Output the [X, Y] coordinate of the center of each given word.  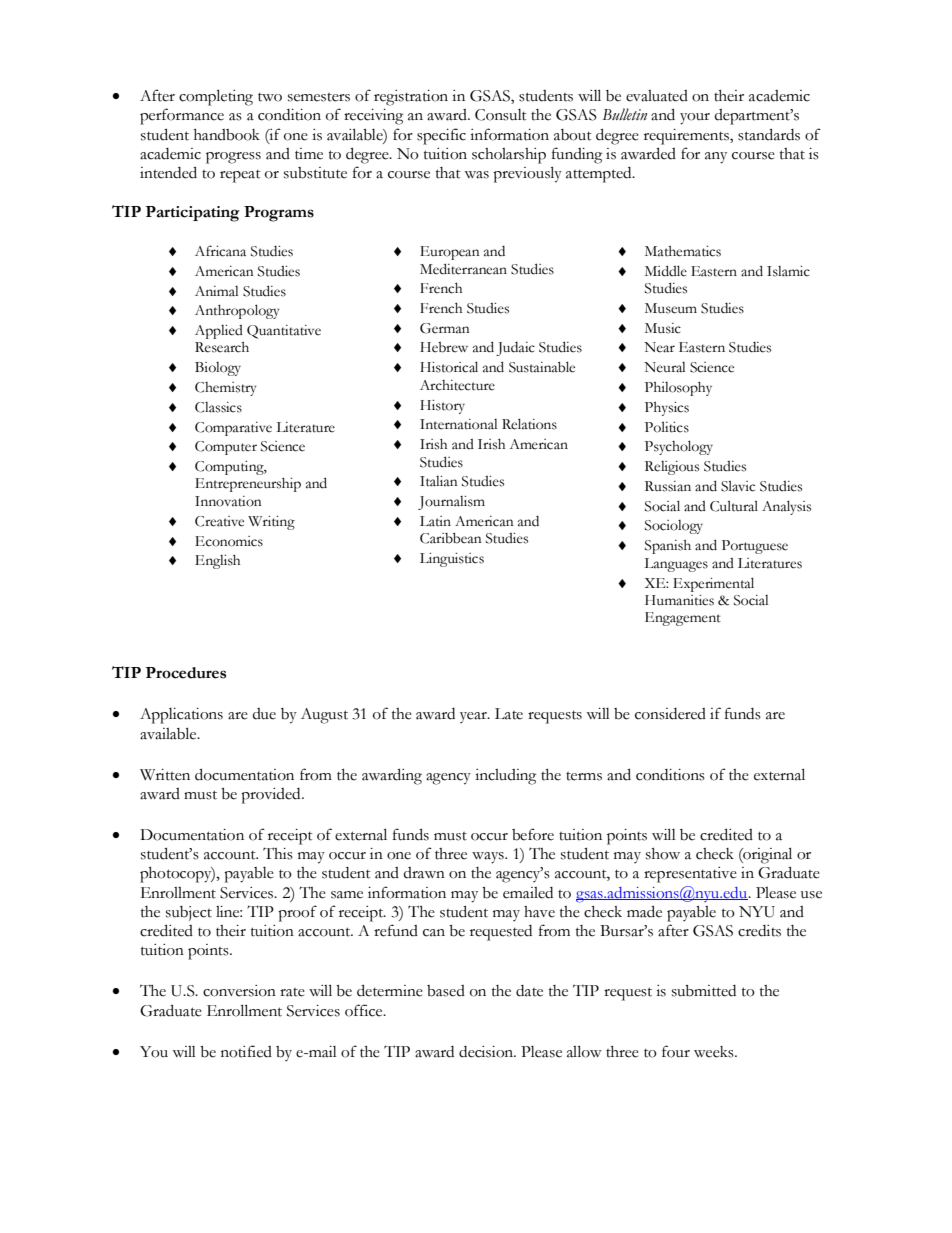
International [458, 424]
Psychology [679, 447]
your [695, 119]
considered [670, 714]
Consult [501, 115]
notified [246, 1051]
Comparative [233, 429]
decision [487, 1052]
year [474, 717]
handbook [227, 135]
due [264, 714]
